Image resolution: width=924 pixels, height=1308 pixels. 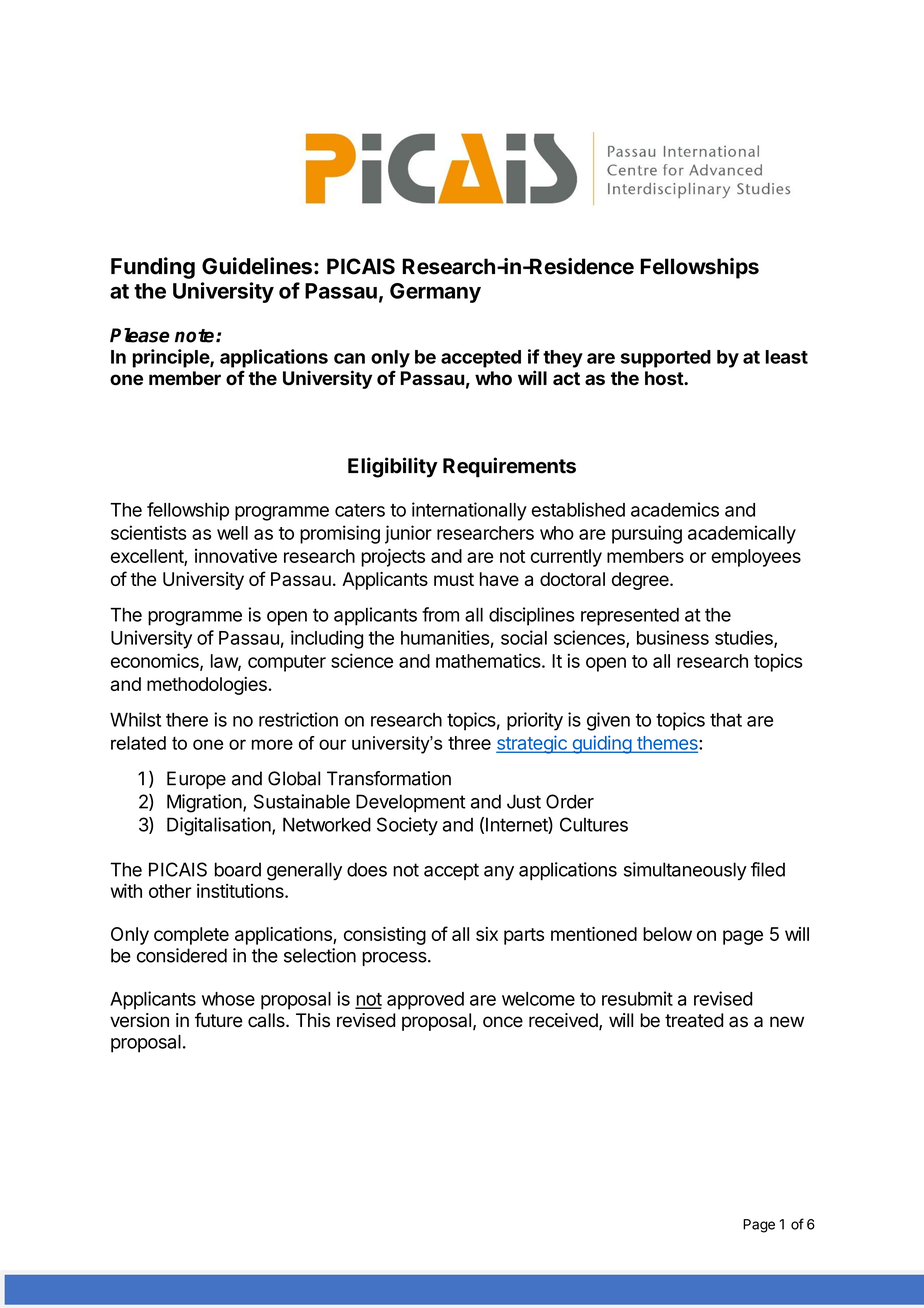 I want to click on supported, so click(x=666, y=359).
